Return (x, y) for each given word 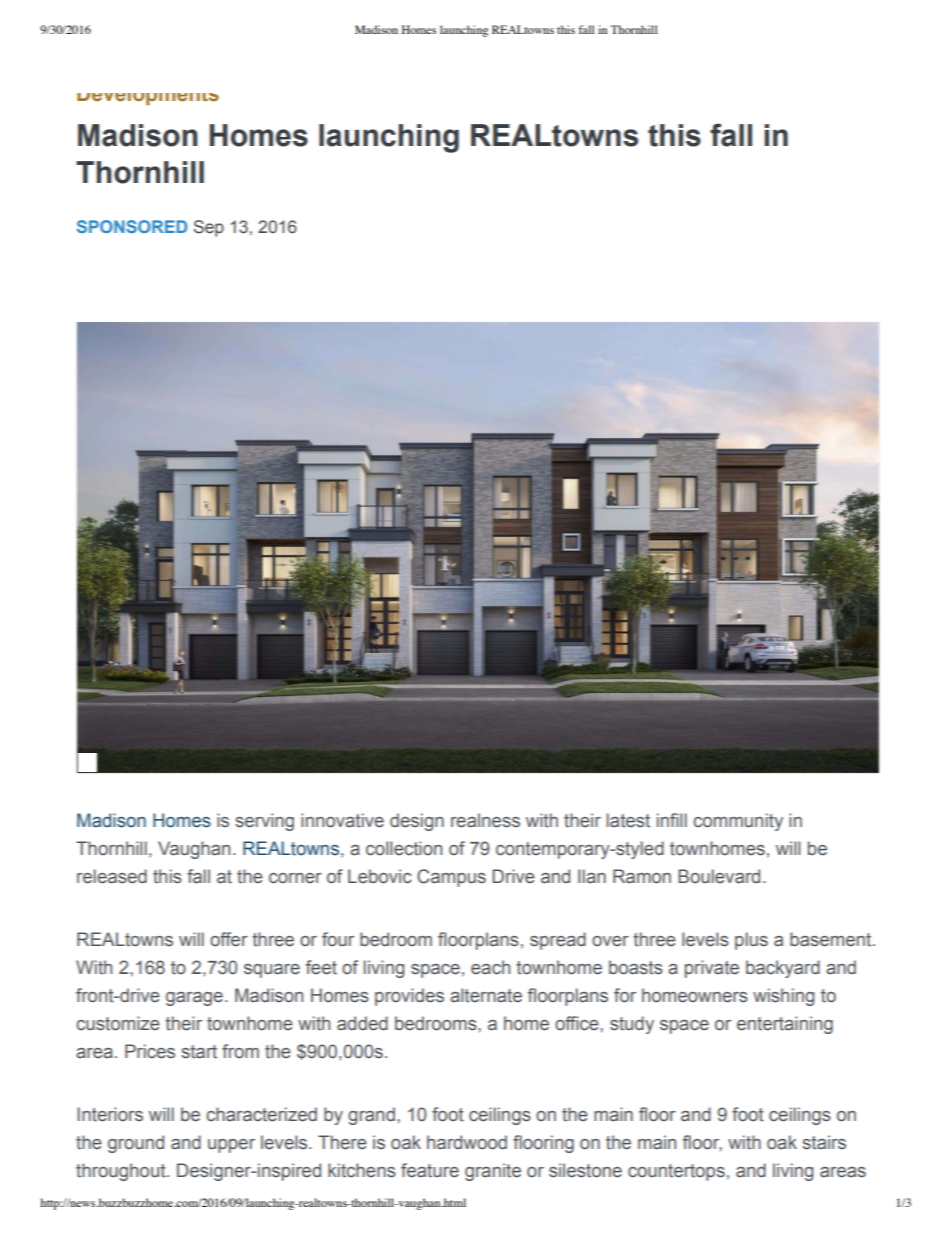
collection (404, 848)
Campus (451, 878)
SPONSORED (132, 226)
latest (628, 820)
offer (229, 939)
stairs (824, 1142)
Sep (209, 228)
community (738, 822)
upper (231, 1146)
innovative (342, 820)
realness (485, 820)
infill (672, 820)
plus (751, 941)
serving (264, 822)
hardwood (467, 1142)
